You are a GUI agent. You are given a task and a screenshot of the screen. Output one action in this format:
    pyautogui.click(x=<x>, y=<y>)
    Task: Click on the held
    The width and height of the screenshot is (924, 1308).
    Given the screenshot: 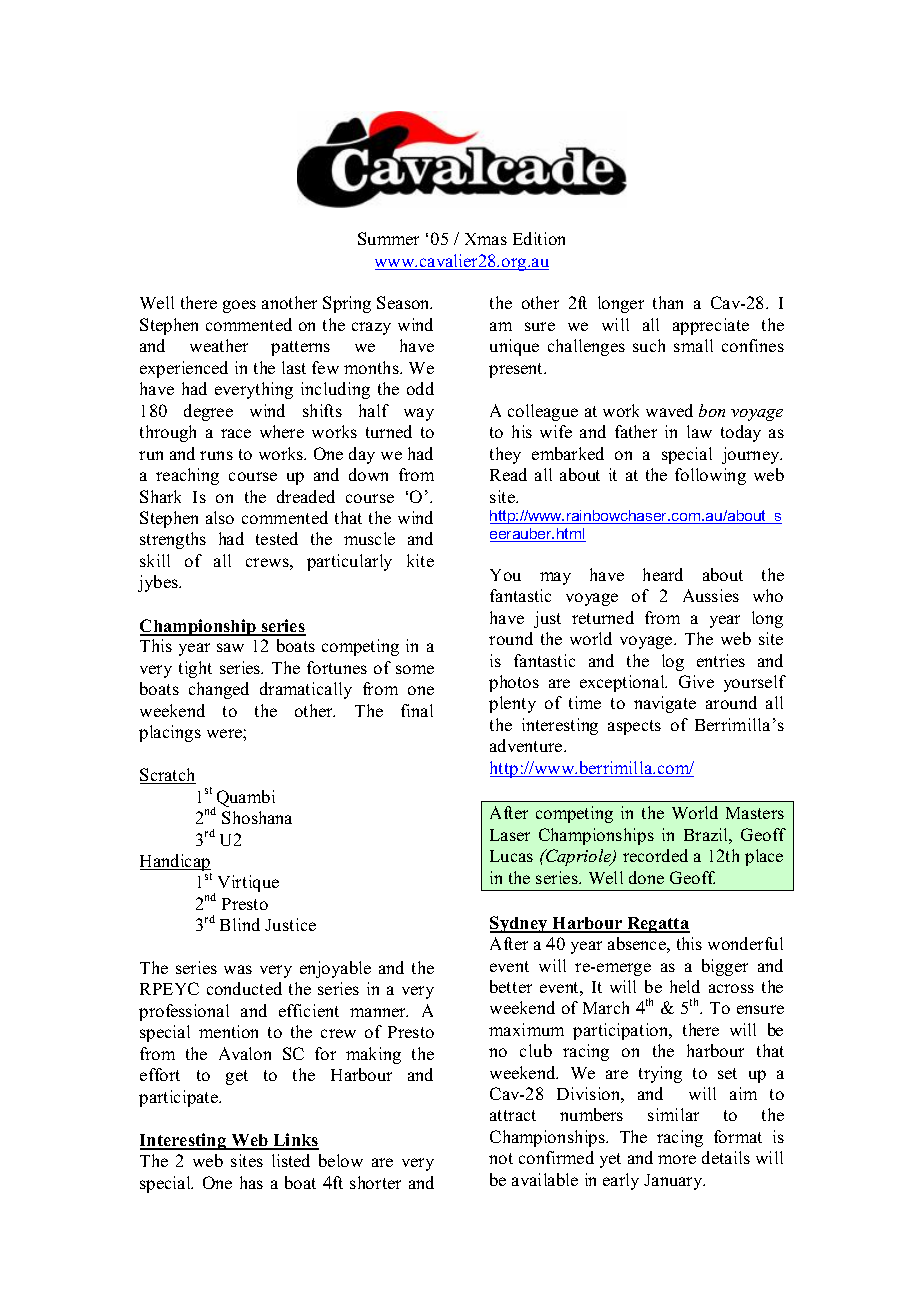 What is the action you would take?
    pyautogui.click(x=685, y=986)
